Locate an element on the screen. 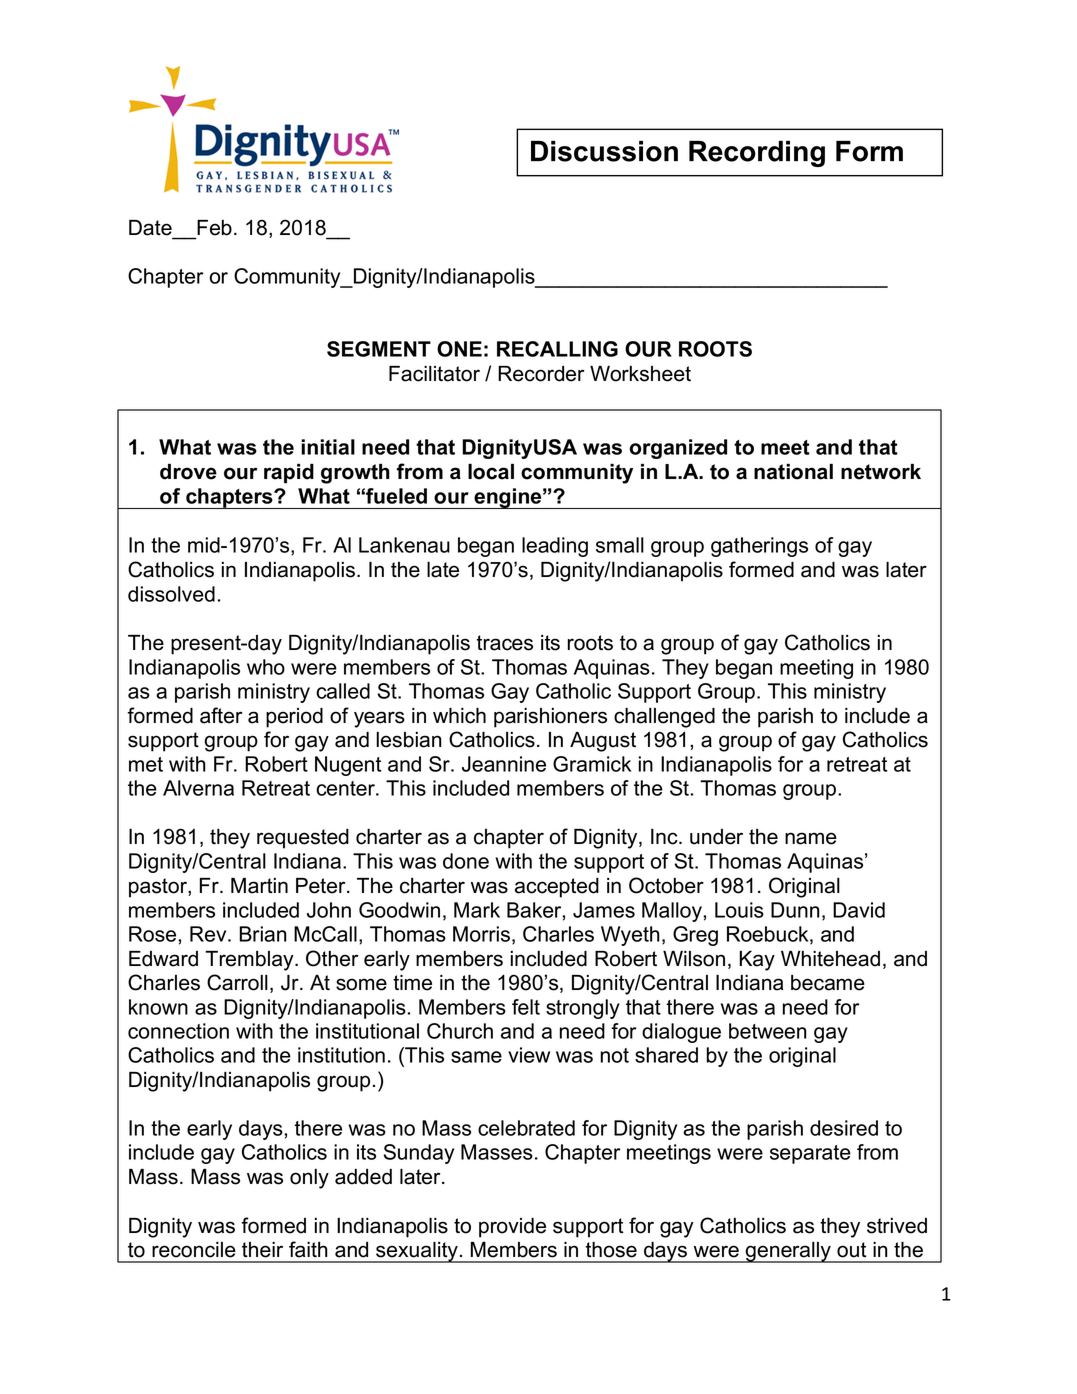 This screenshot has height=1394, width=1077. provide is located at coordinates (512, 1228).
